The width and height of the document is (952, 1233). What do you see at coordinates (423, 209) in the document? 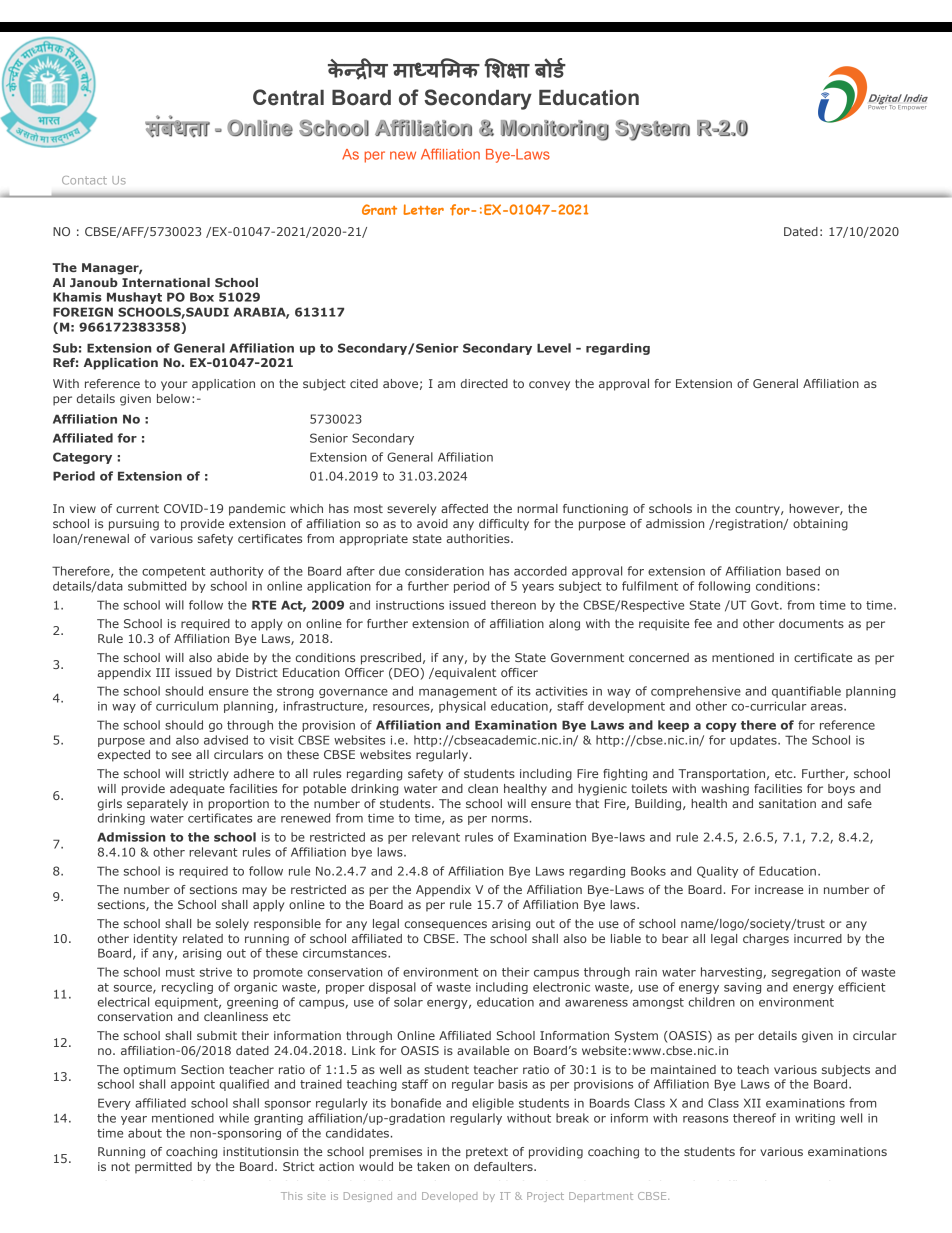
I see `Letter` at bounding box center [423, 209].
